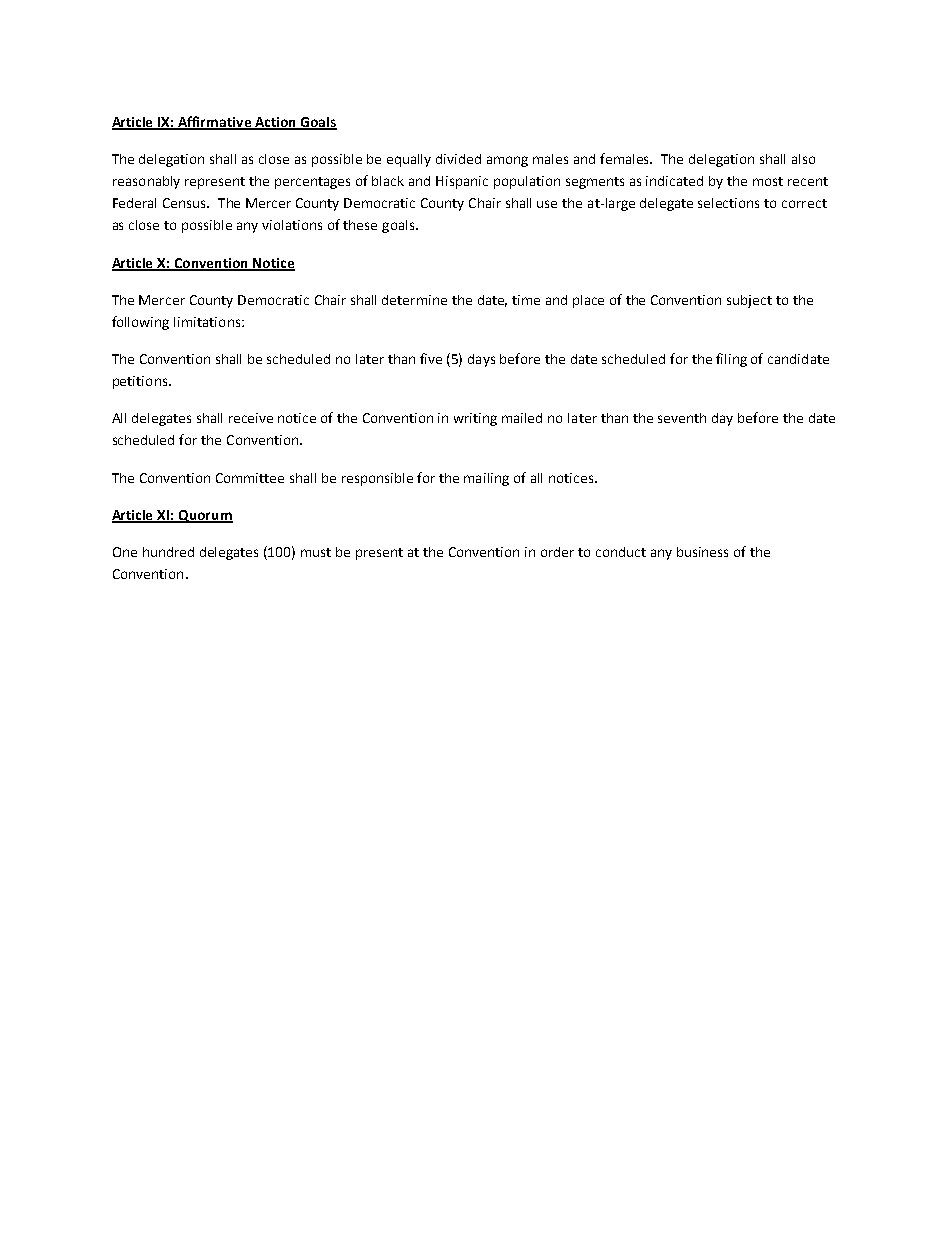  Describe the element at coordinates (458, 159) in the page. I see `divided` at that location.
